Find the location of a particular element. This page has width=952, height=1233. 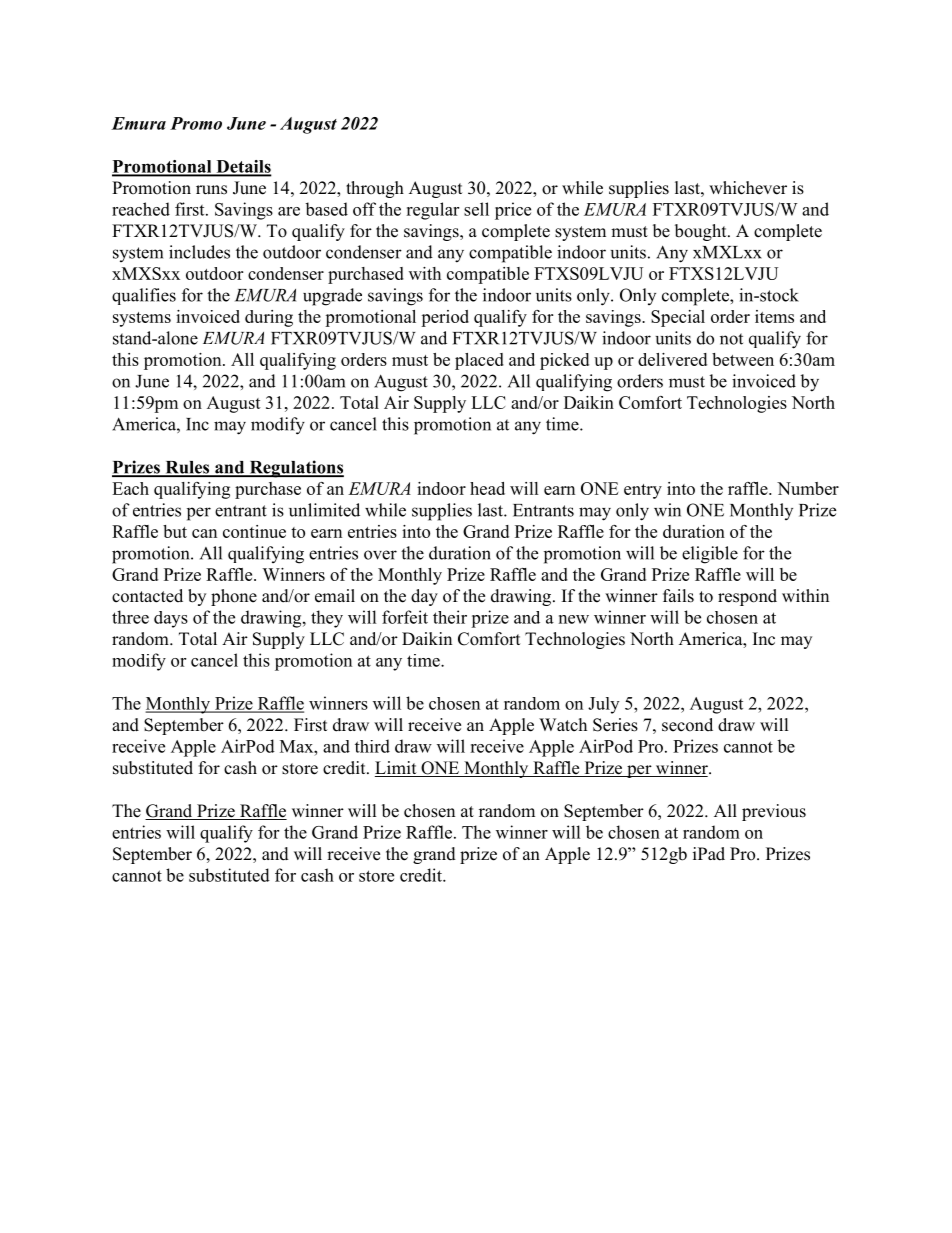

Watch is located at coordinates (563, 724).
